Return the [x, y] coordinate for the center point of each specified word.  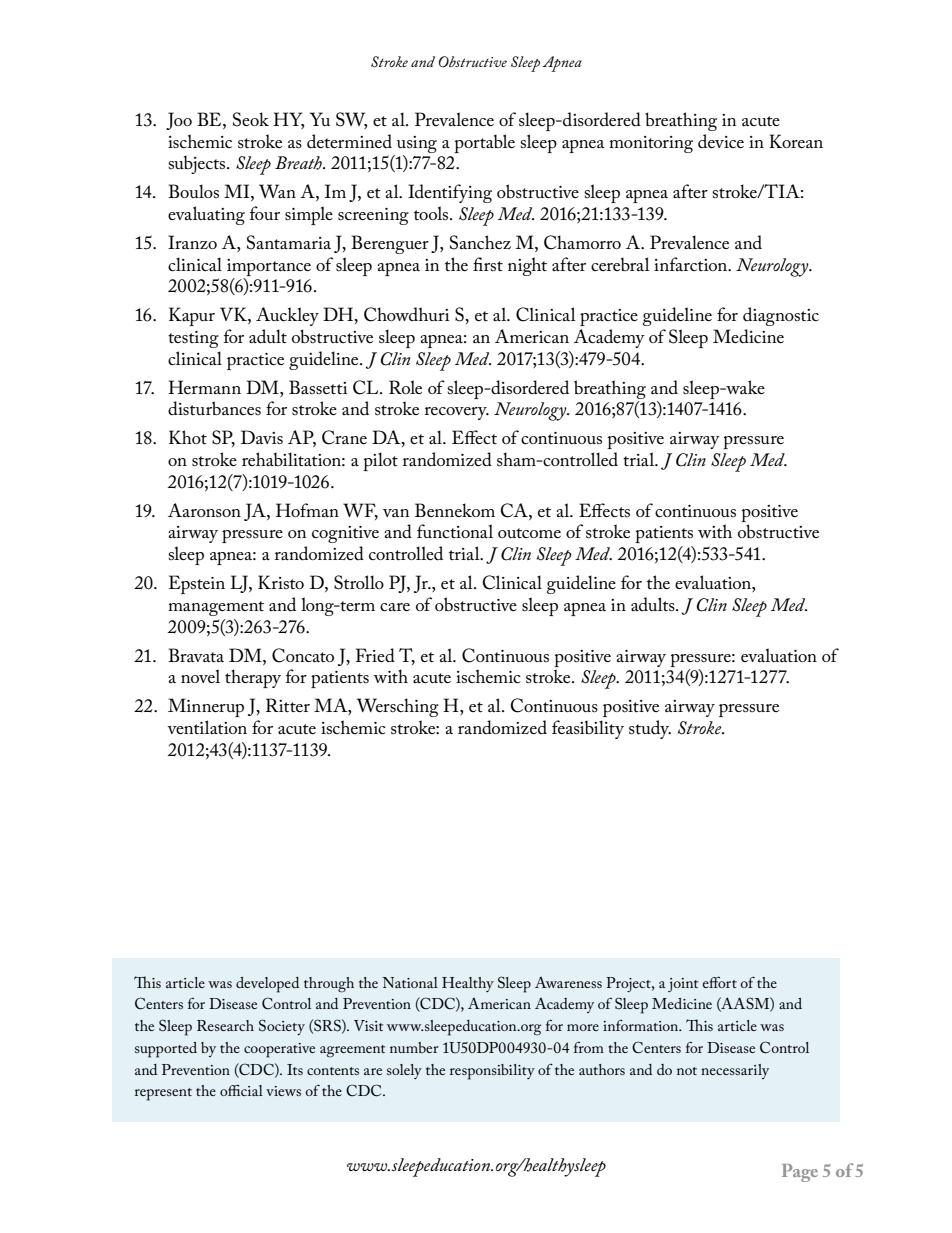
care [395, 607]
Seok [251, 119]
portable [484, 143]
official [241, 1090]
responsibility [492, 1072]
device [721, 141]
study [650, 729]
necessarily [735, 1071]
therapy [253, 678]
